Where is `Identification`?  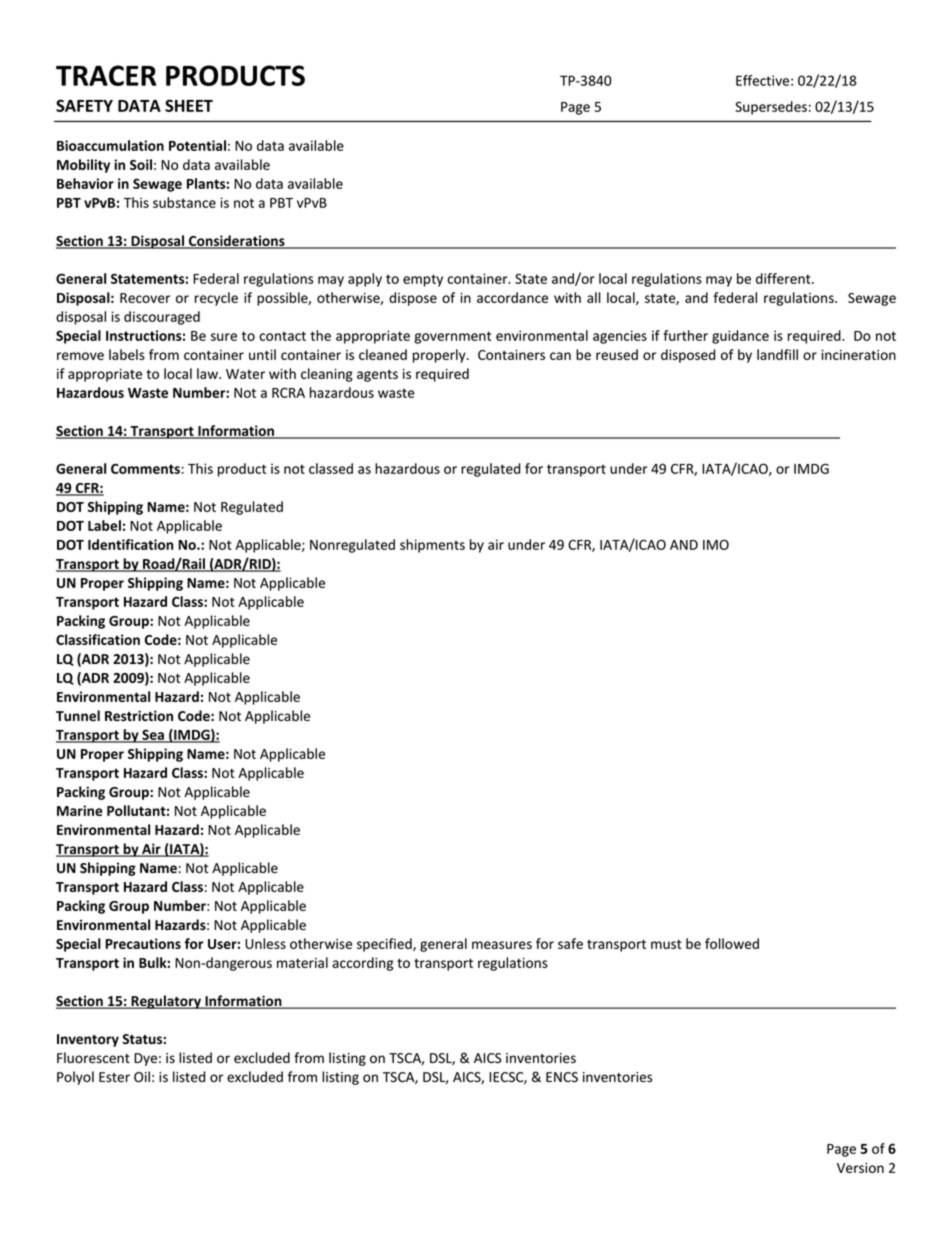 Identification is located at coordinates (130, 544).
